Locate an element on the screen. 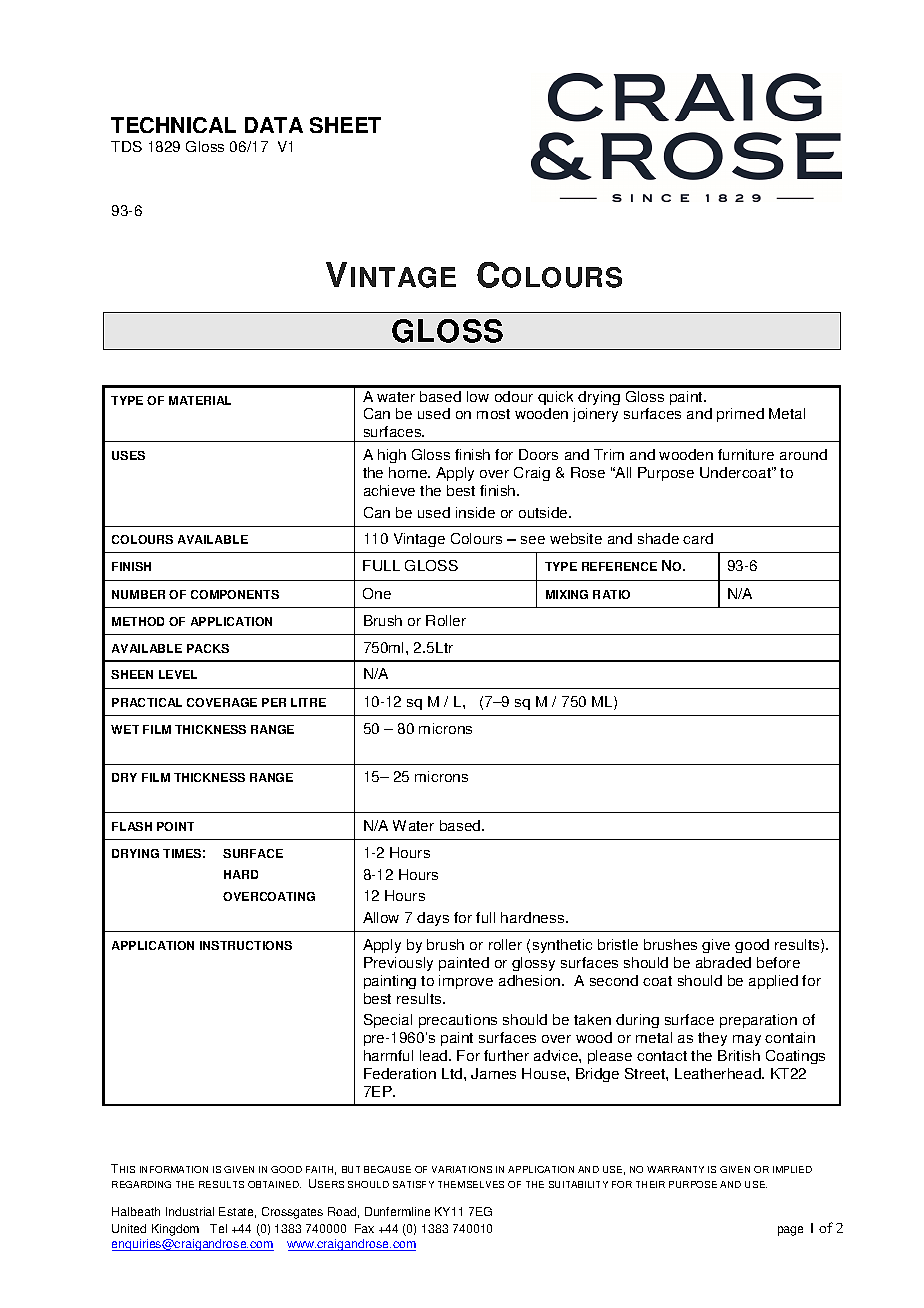 The height and width of the screenshot is (1308, 924). SHEET is located at coordinates (345, 125).
